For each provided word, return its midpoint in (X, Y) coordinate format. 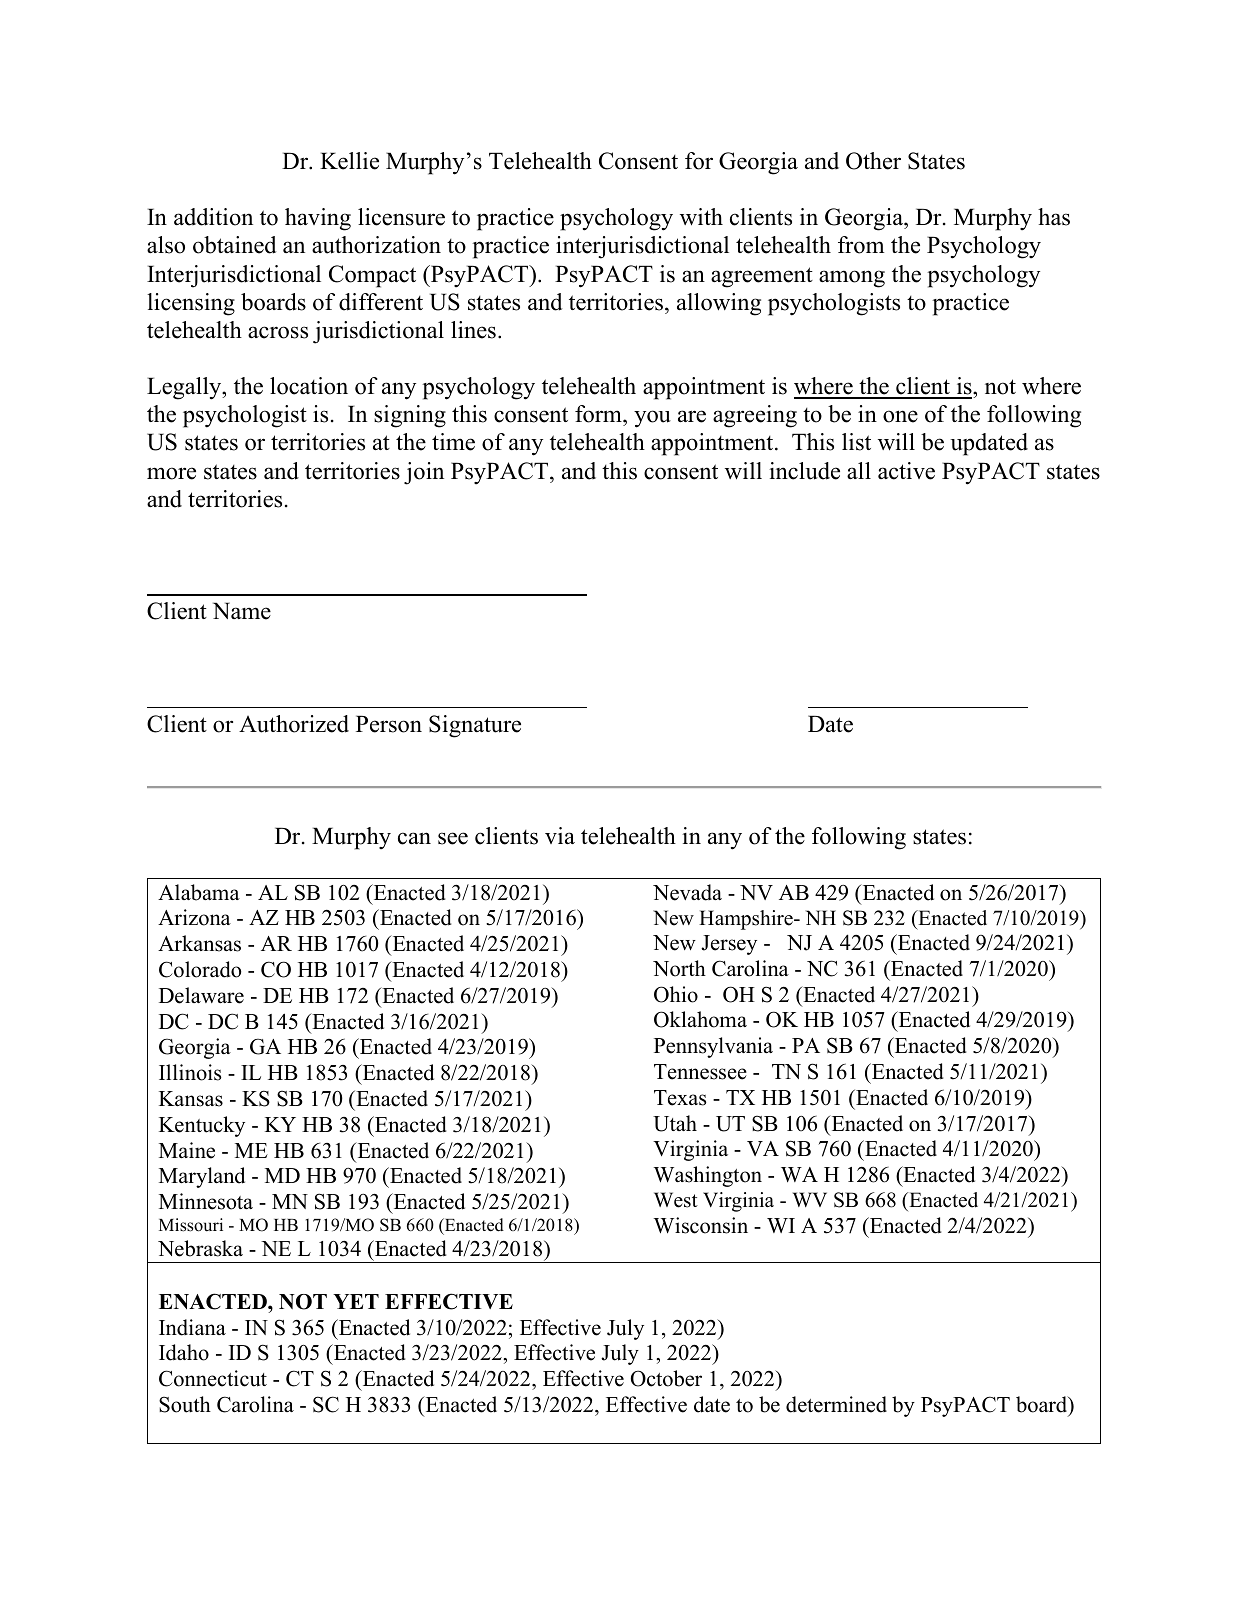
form (599, 415)
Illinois (190, 1072)
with (701, 217)
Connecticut (213, 1378)
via (560, 835)
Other (873, 161)
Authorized (294, 724)
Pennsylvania (713, 1047)
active (906, 471)
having (318, 219)
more (171, 473)
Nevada (687, 892)
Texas (680, 1098)
